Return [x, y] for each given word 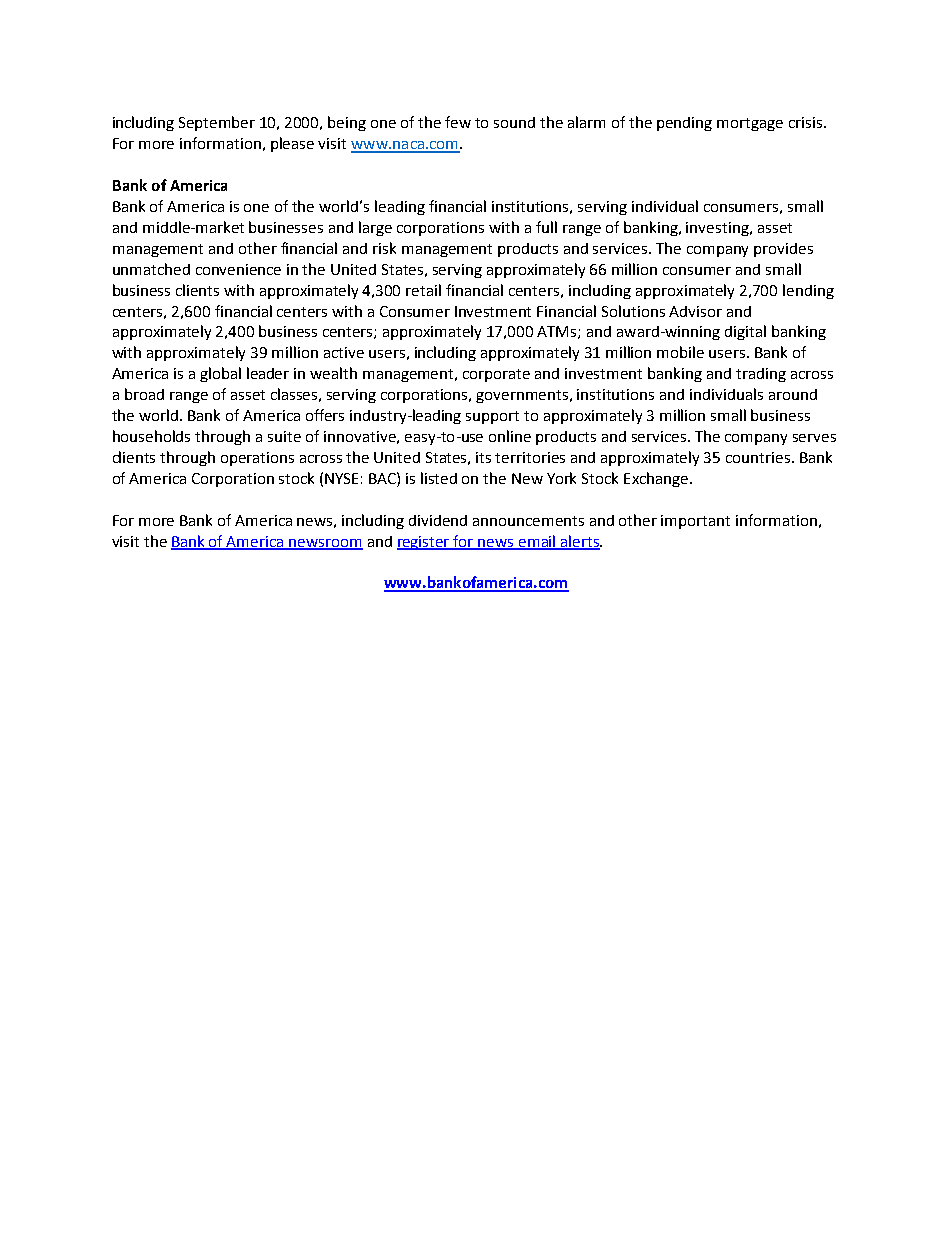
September [217, 123]
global [220, 374]
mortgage [750, 124]
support [492, 417]
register [424, 543]
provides [783, 250]
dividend [438, 520]
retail [423, 290]
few [458, 122]
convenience [238, 269]
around [793, 394]
